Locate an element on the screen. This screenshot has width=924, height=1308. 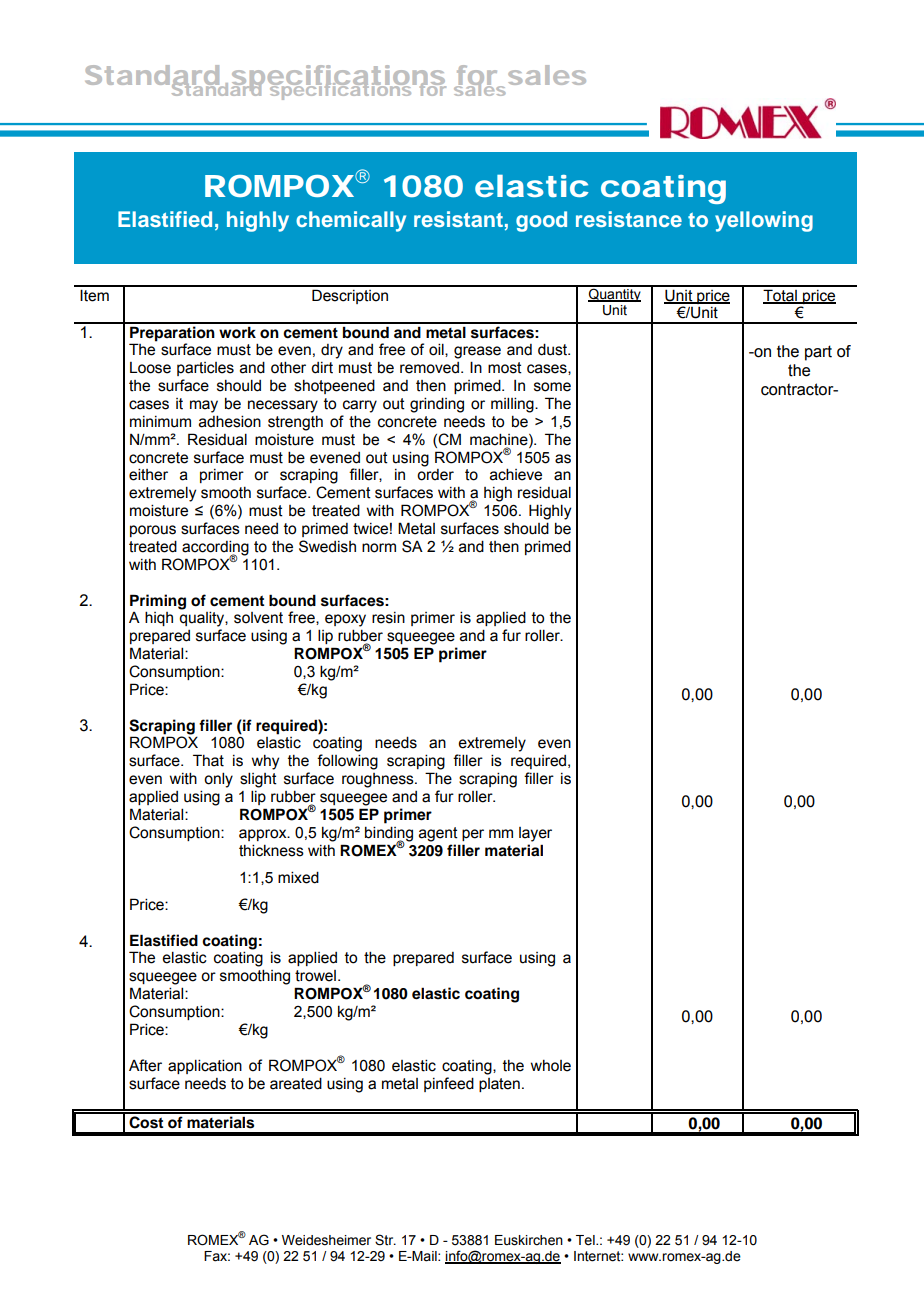
order is located at coordinates (435, 475).
